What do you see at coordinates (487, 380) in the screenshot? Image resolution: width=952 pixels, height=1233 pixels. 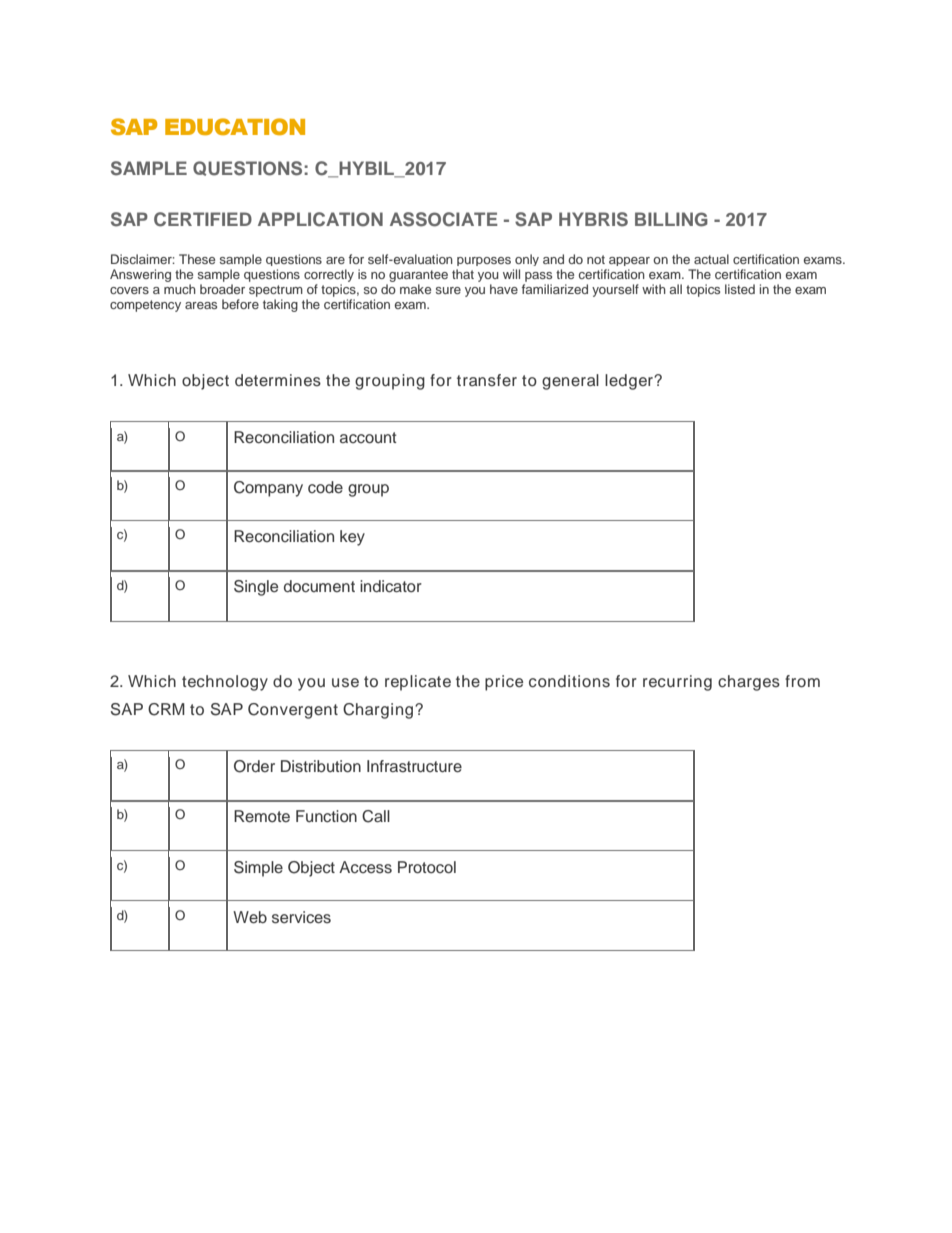 I see `transfer` at bounding box center [487, 380].
